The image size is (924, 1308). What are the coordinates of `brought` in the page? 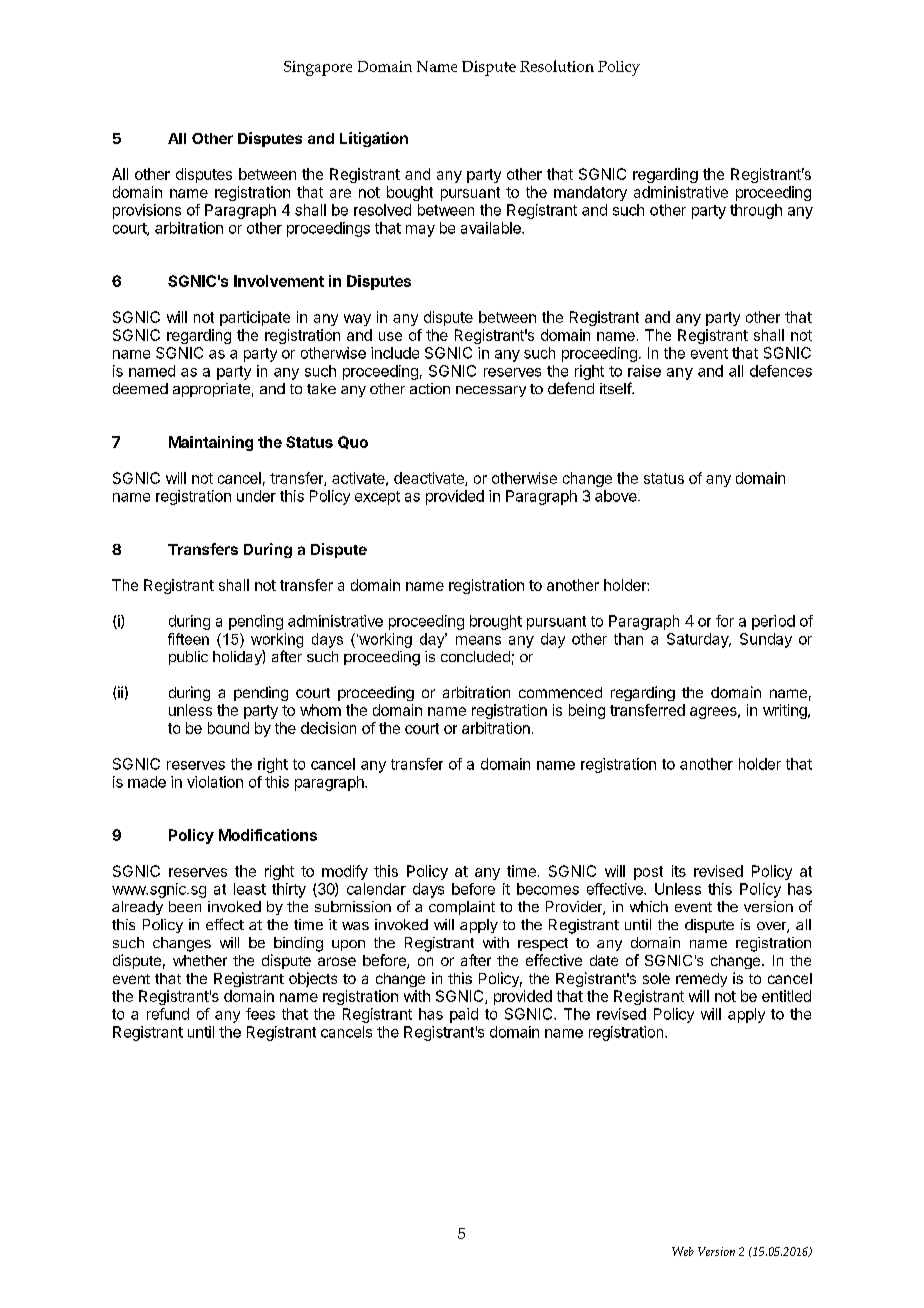 It's located at (496, 622).
